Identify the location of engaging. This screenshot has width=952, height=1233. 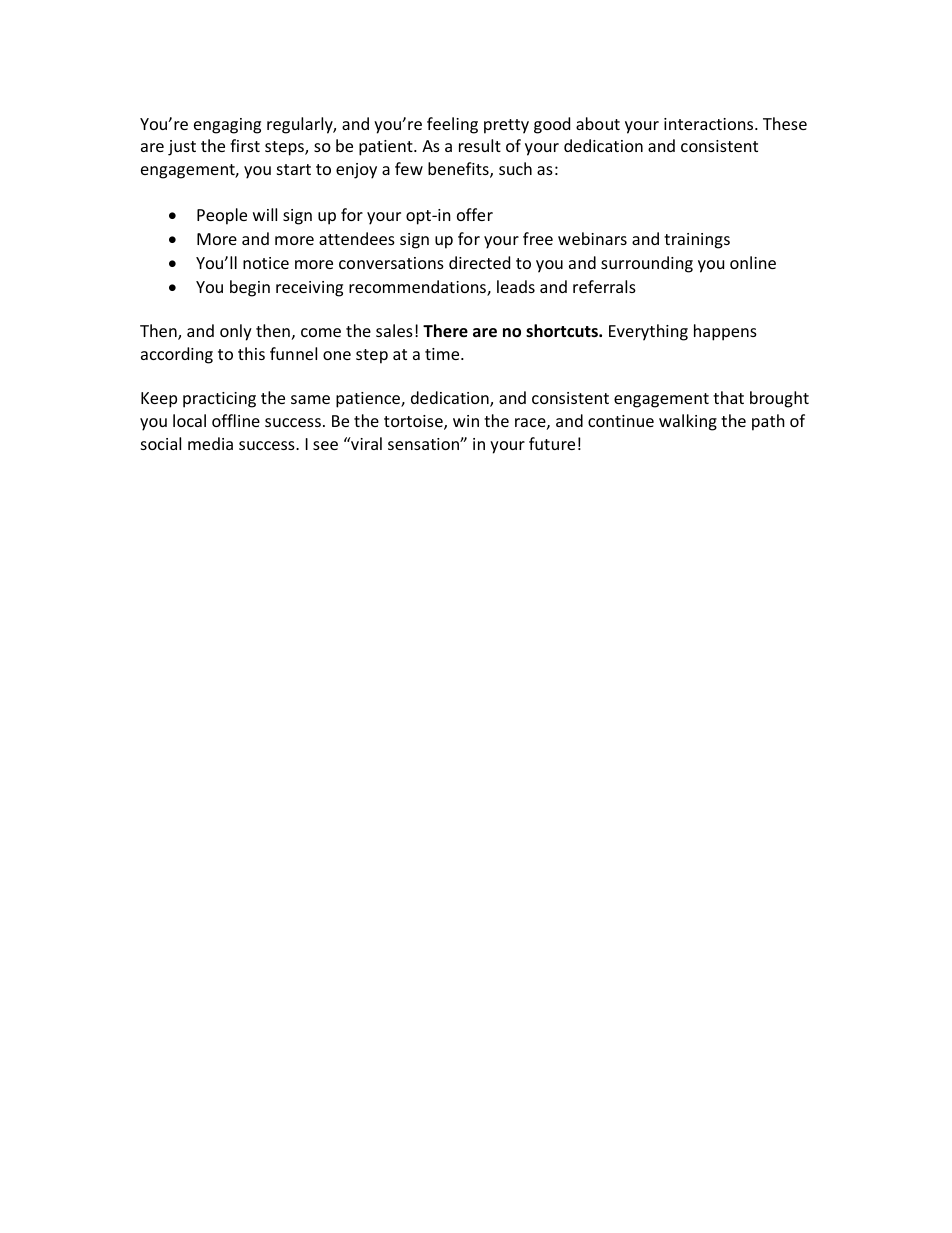
(227, 126).
